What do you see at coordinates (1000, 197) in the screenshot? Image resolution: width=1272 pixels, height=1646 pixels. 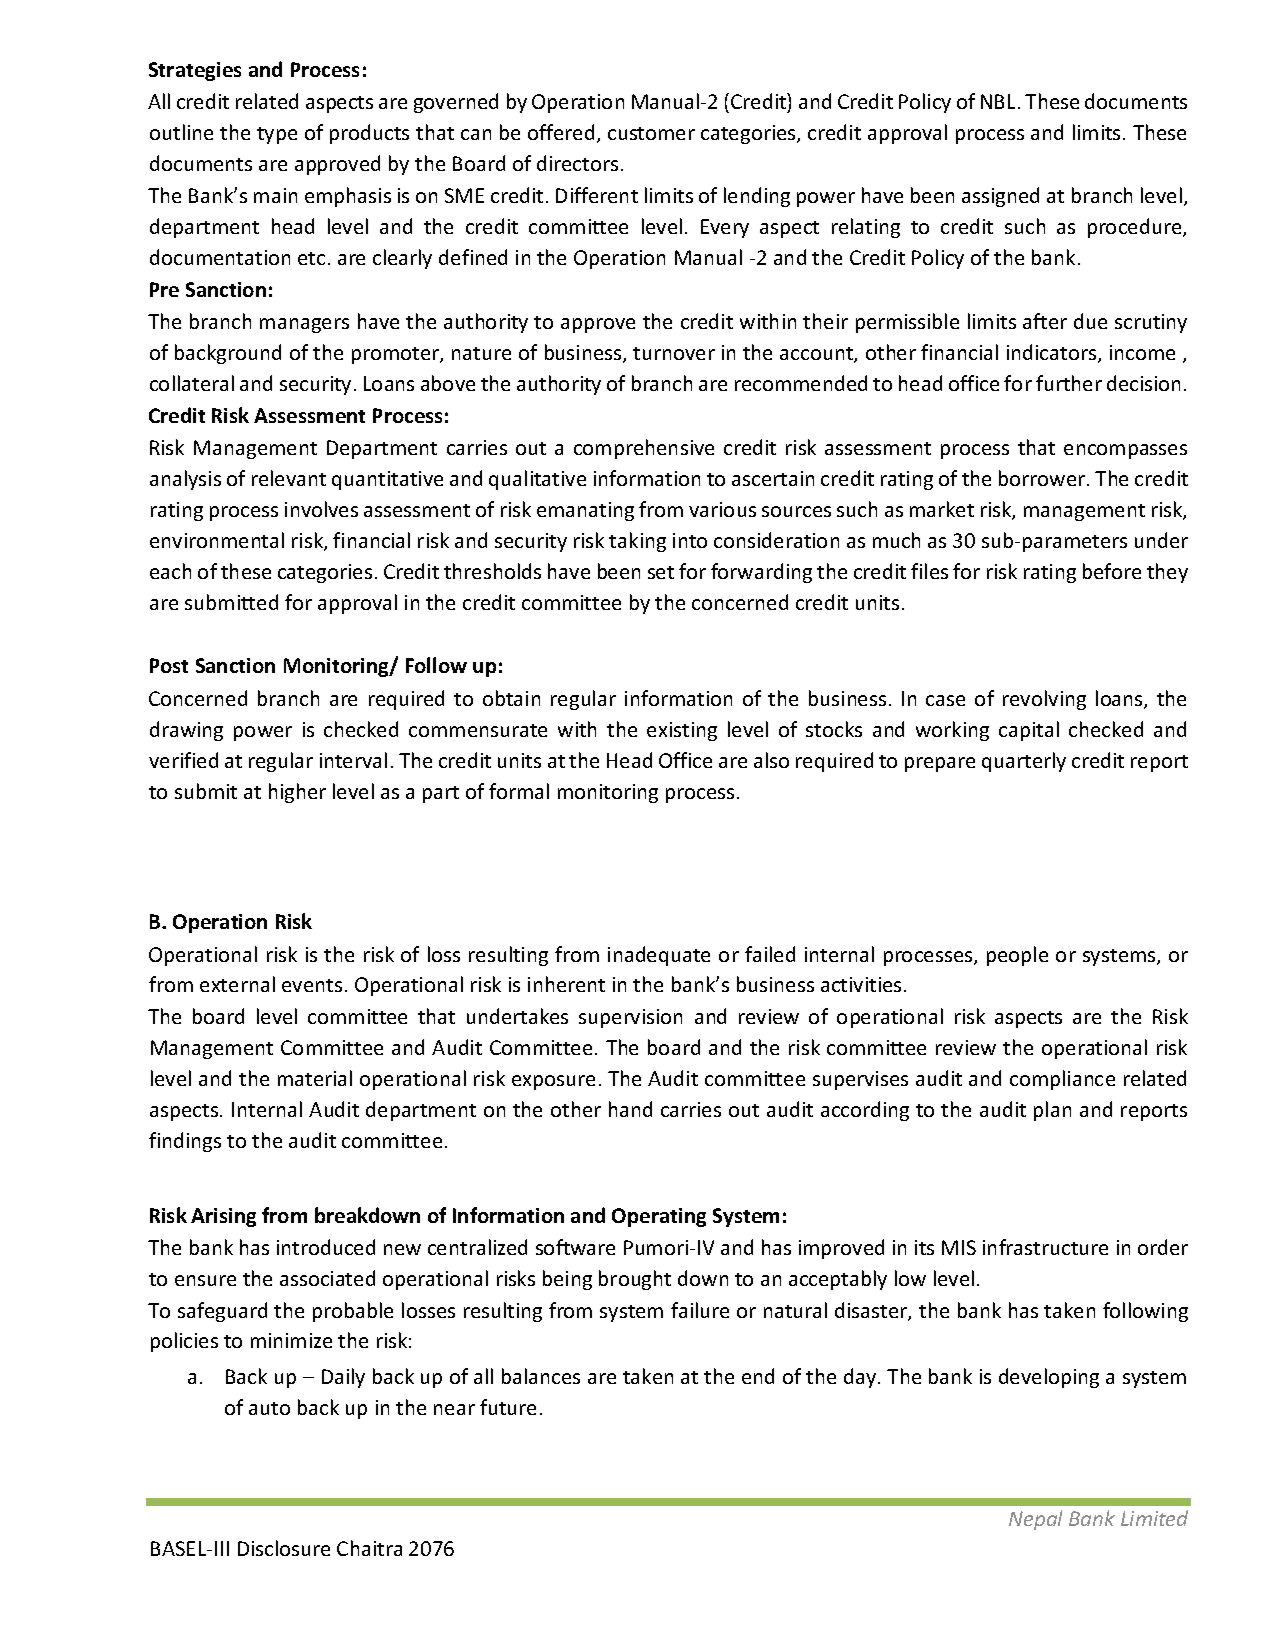 I see `assigned` at bounding box center [1000, 197].
